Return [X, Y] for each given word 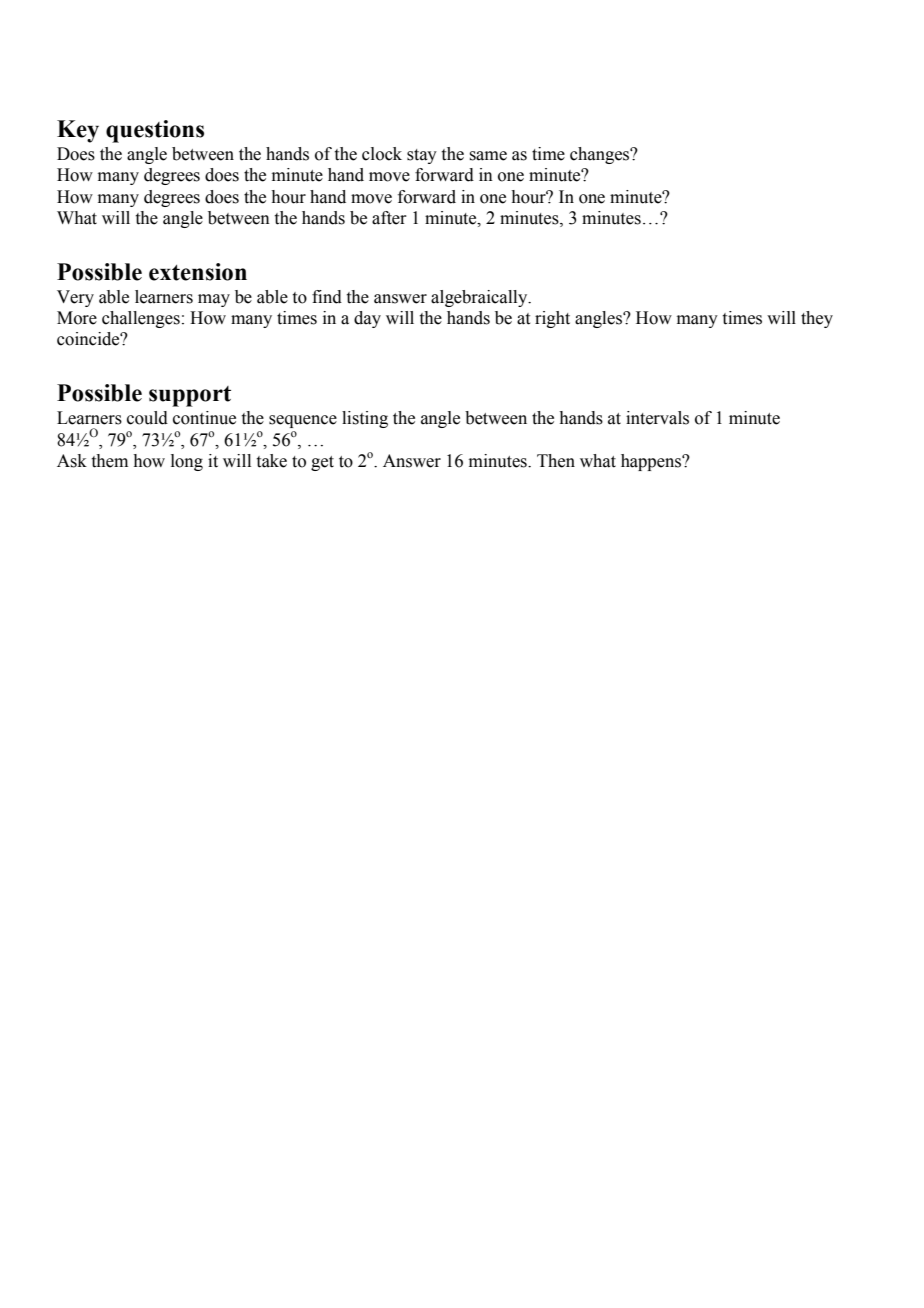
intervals [657, 418]
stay [422, 156]
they [817, 319]
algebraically [480, 298]
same [488, 156]
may [214, 300]
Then [556, 461]
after [389, 218]
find [327, 297]
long [187, 462]
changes [601, 155]
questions [155, 131]
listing [365, 419]
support [190, 396]
